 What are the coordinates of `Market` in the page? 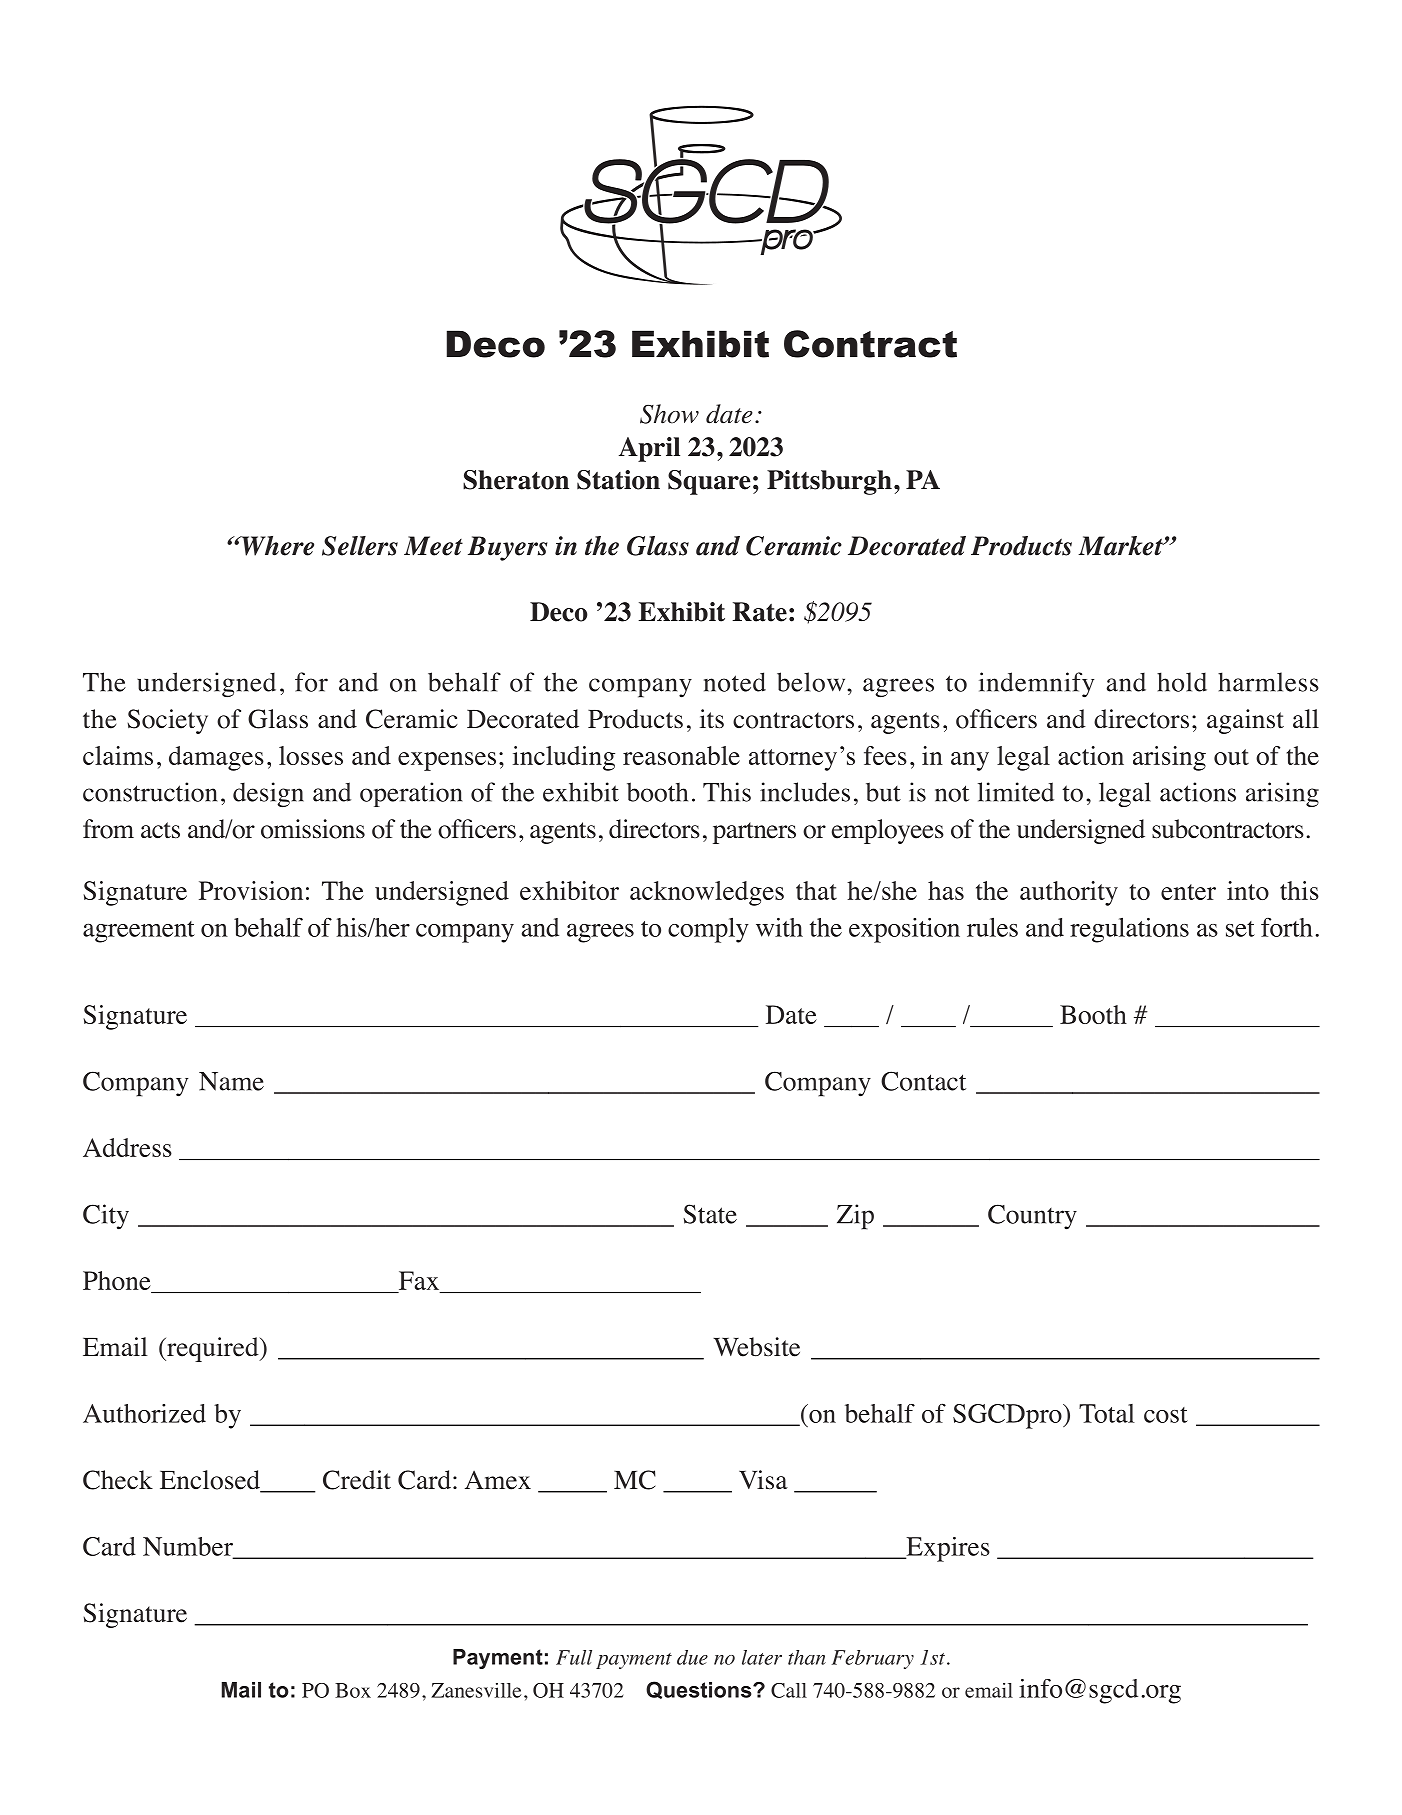 It's located at (1121, 546).
